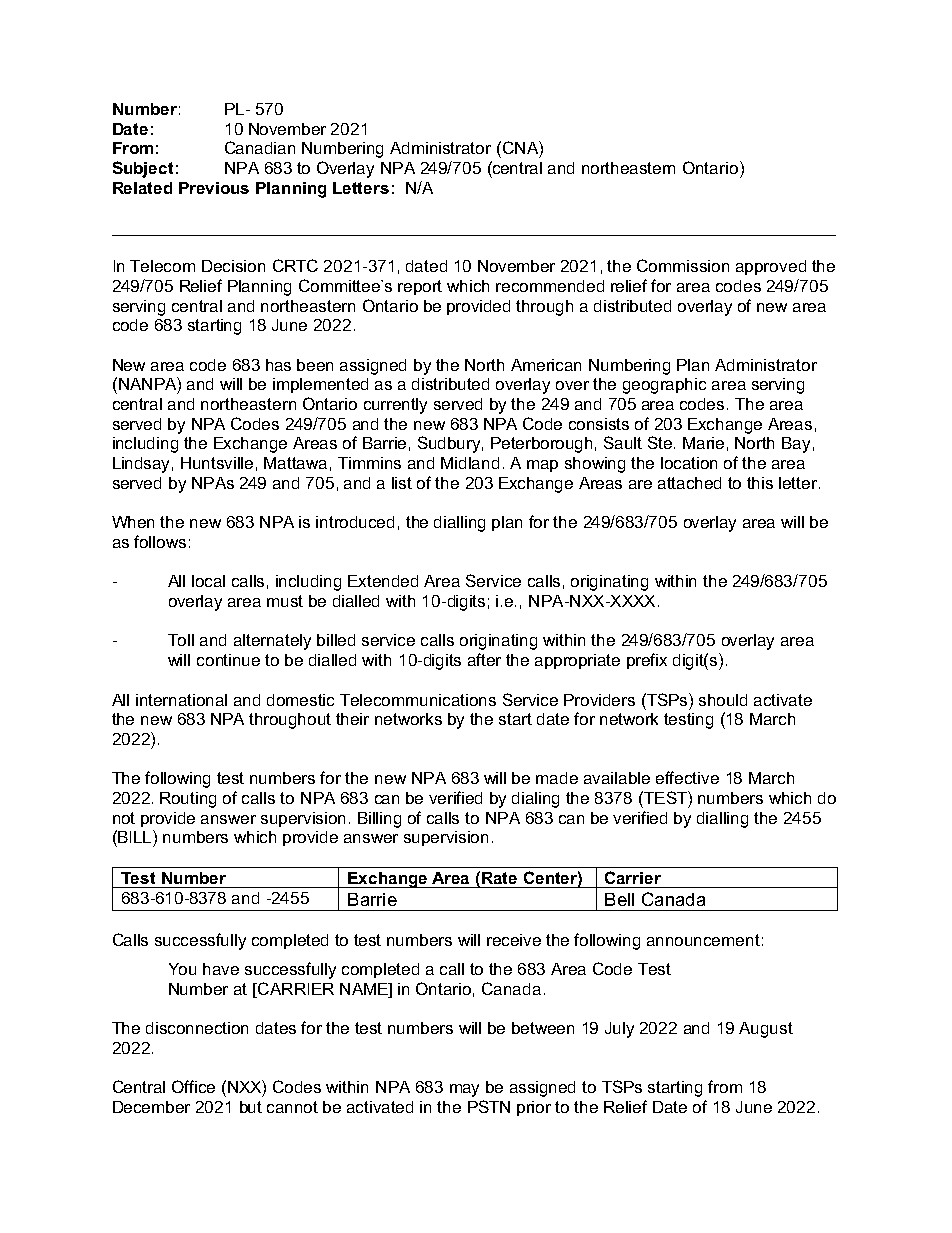 The height and width of the page is (1233, 952). What do you see at coordinates (217, 463) in the page?
I see `Huntsville` at bounding box center [217, 463].
